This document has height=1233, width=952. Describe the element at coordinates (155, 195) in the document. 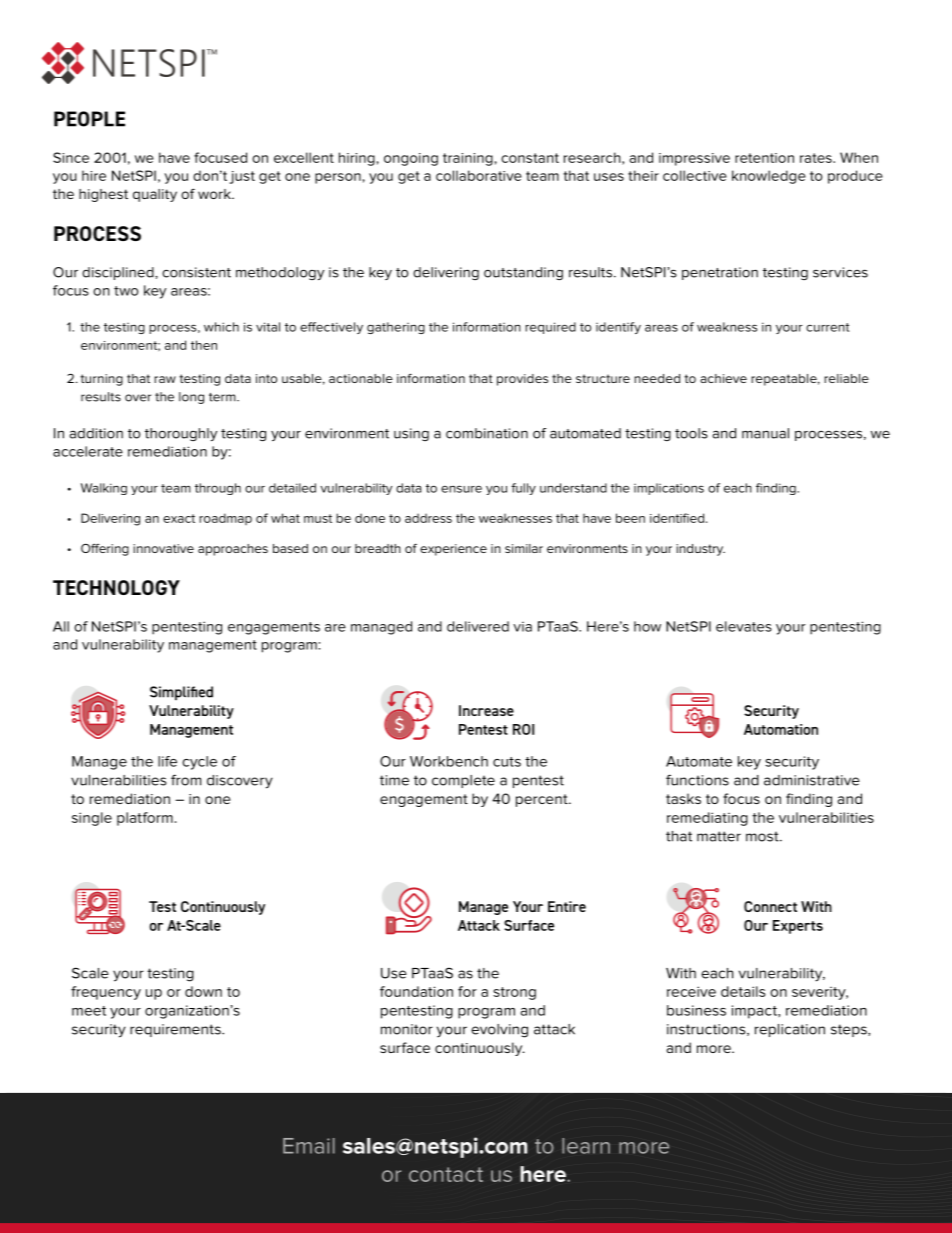

I see `quality` at that location.
